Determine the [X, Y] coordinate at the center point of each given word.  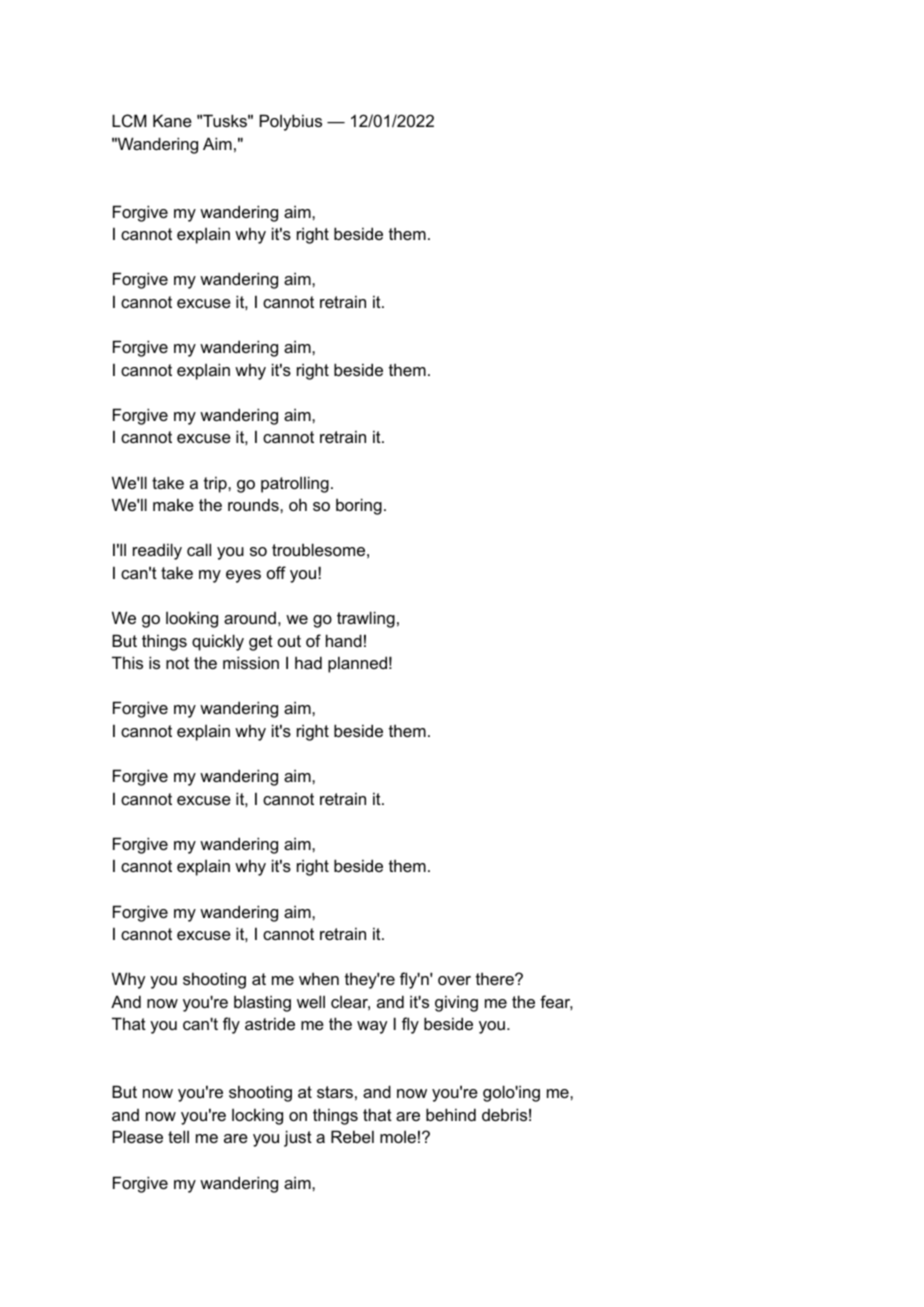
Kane [172, 120]
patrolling [295, 484]
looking [192, 619]
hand [344, 640]
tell [178, 1136]
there [496, 978]
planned [357, 664]
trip [216, 484]
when [319, 978]
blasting [262, 1003]
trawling [366, 619]
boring [359, 506]
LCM [129, 120]
